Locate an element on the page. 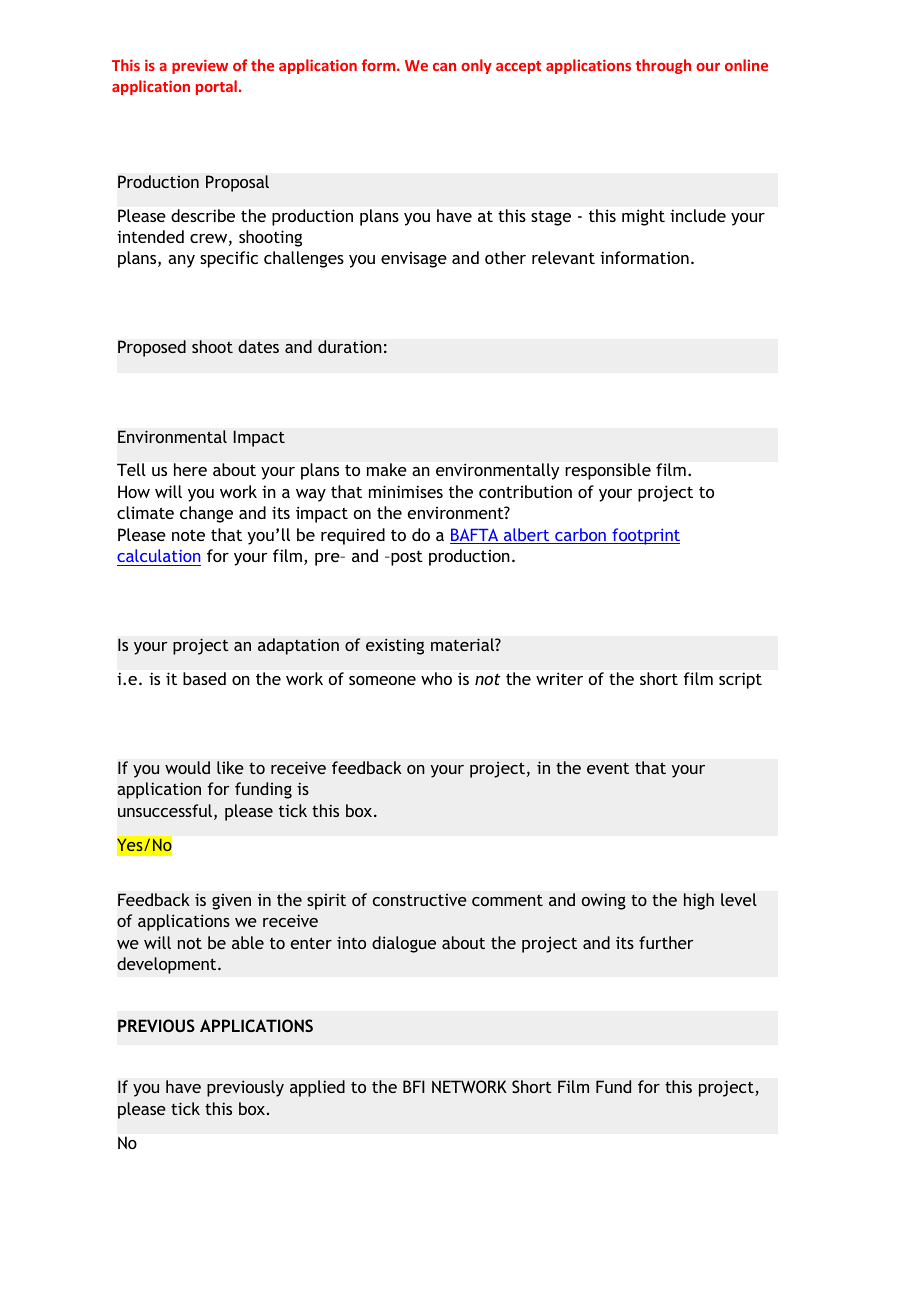  here is located at coordinates (190, 469).
